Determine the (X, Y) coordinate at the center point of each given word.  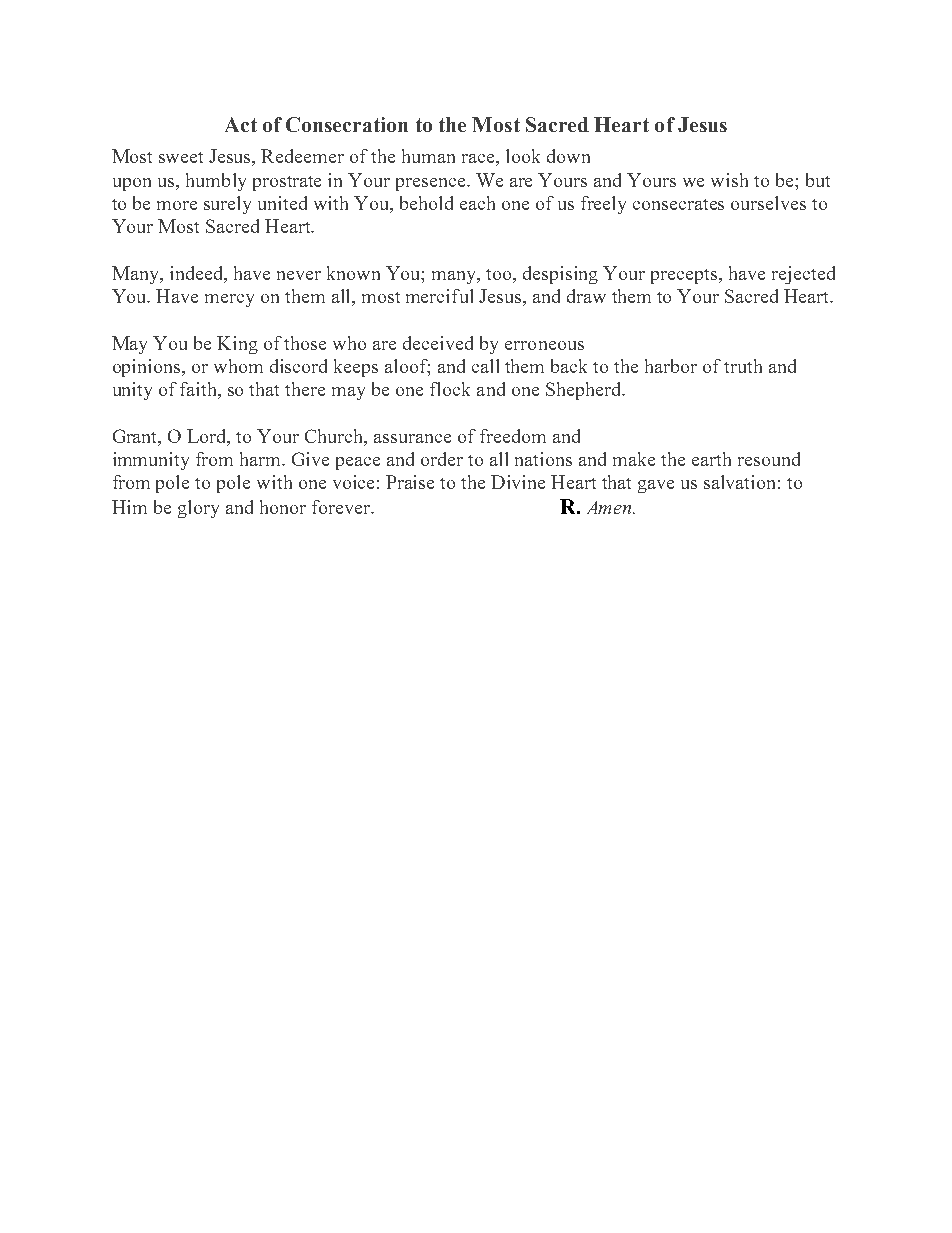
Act (241, 124)
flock (450, 389)
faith (200, 390)
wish (729, 180)
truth (743, 366)
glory (198, 509)
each (477, 203)
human (428, 156)
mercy (229, 300)
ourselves (768, 203)
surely (227, 205)
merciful (439, 296)
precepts (685, 276)
